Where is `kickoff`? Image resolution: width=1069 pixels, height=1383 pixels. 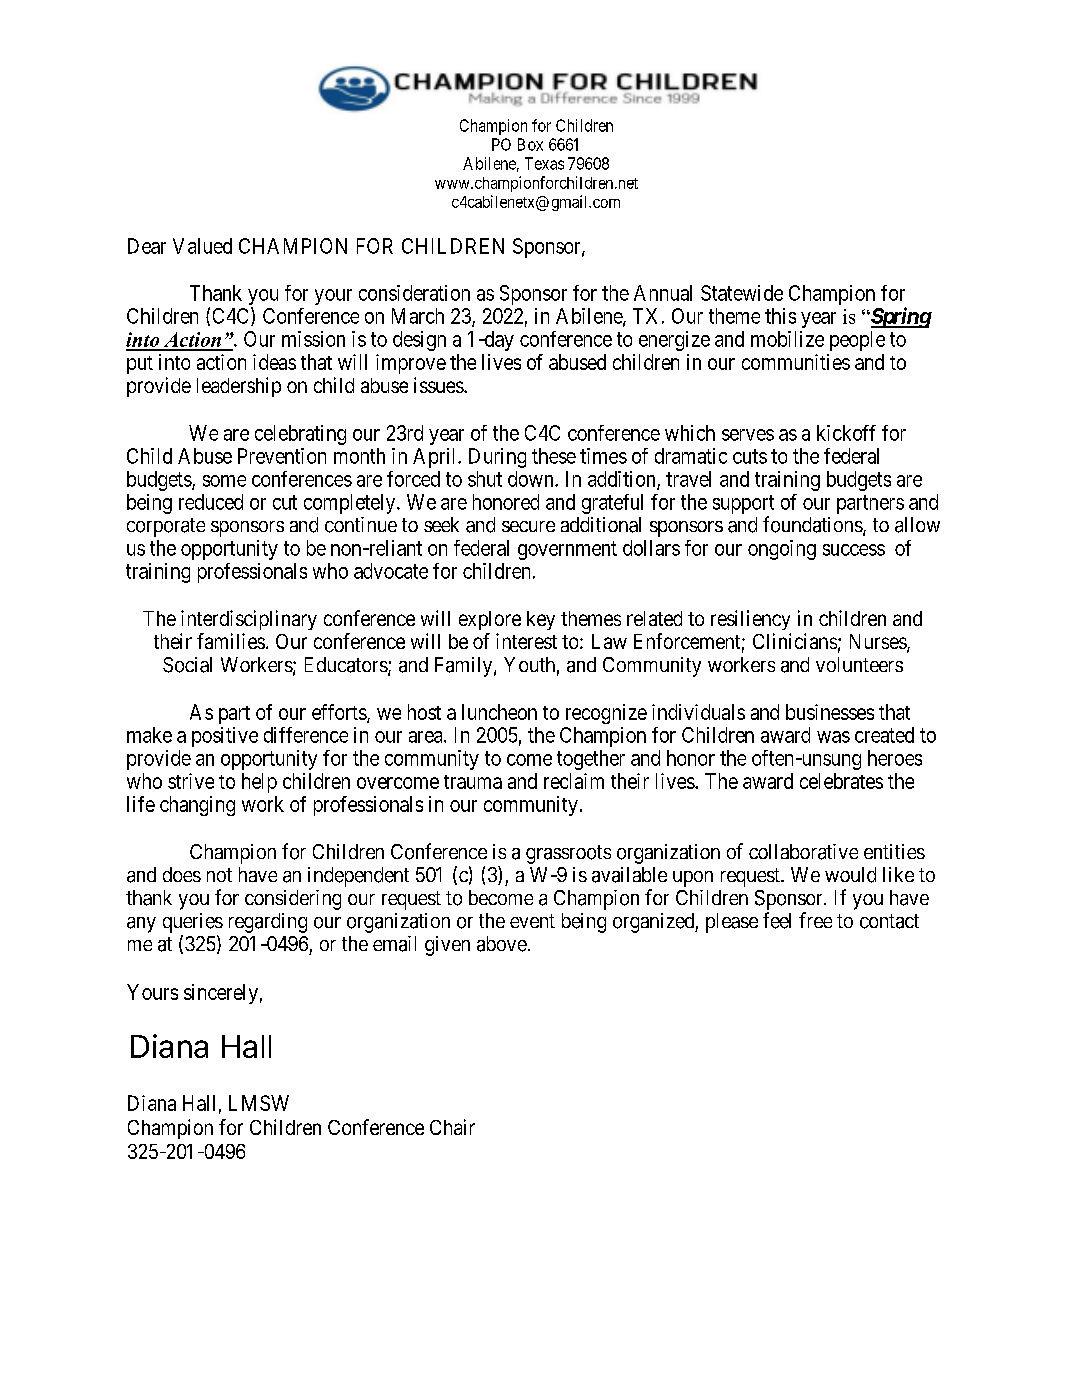 kickoff is located at coordinates (846, 433).
